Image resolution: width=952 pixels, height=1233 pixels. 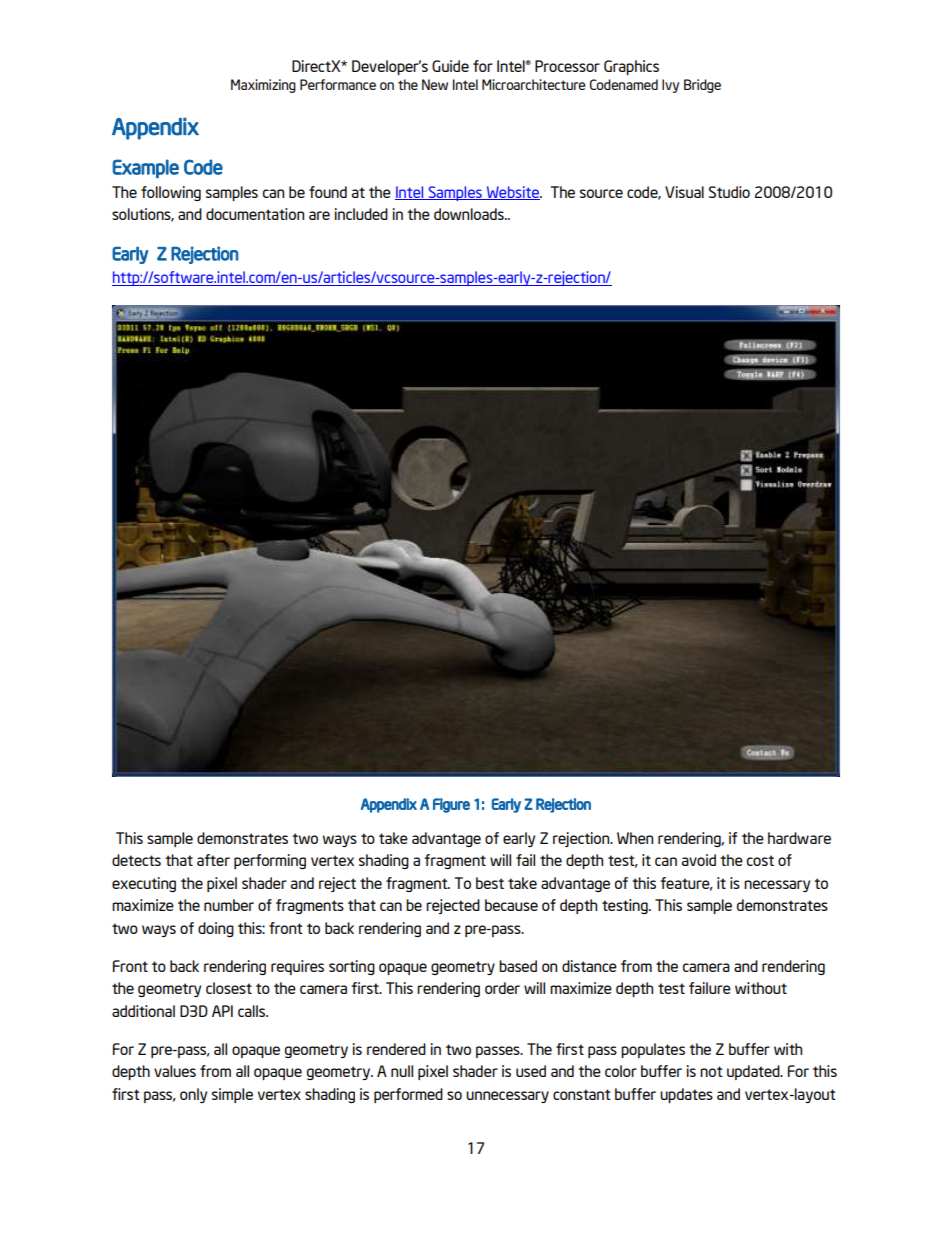 What do you see at coordinates (213, 860) in the document?
I see `after` at bounding box center [213, 860].
